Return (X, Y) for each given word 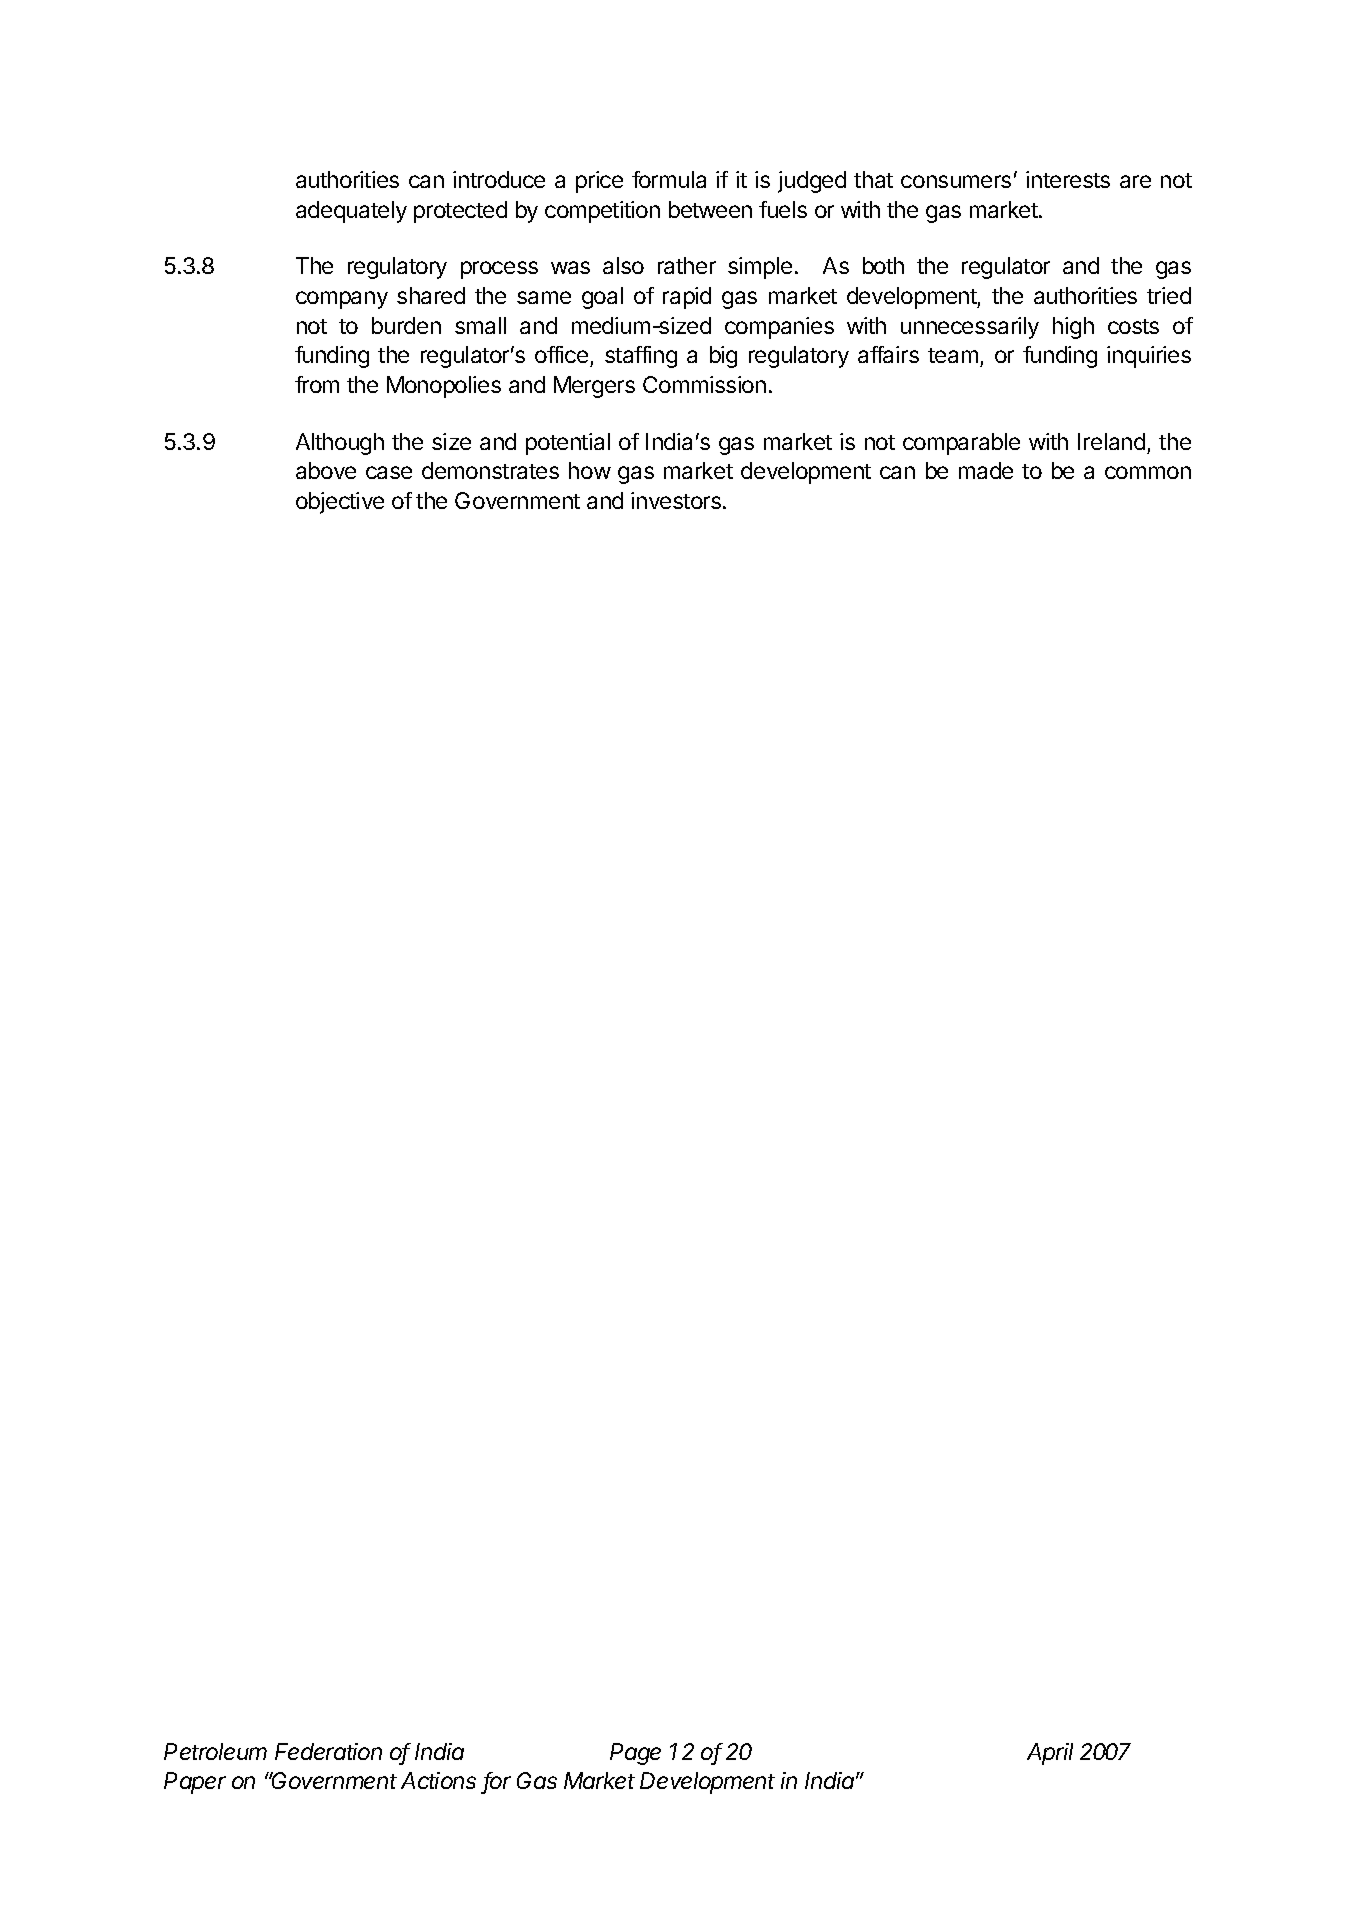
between (710, 209)
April (1050, 1754)
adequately (351, 212)
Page (635, 1754)
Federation (328, 1751)
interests (1068, 179)
